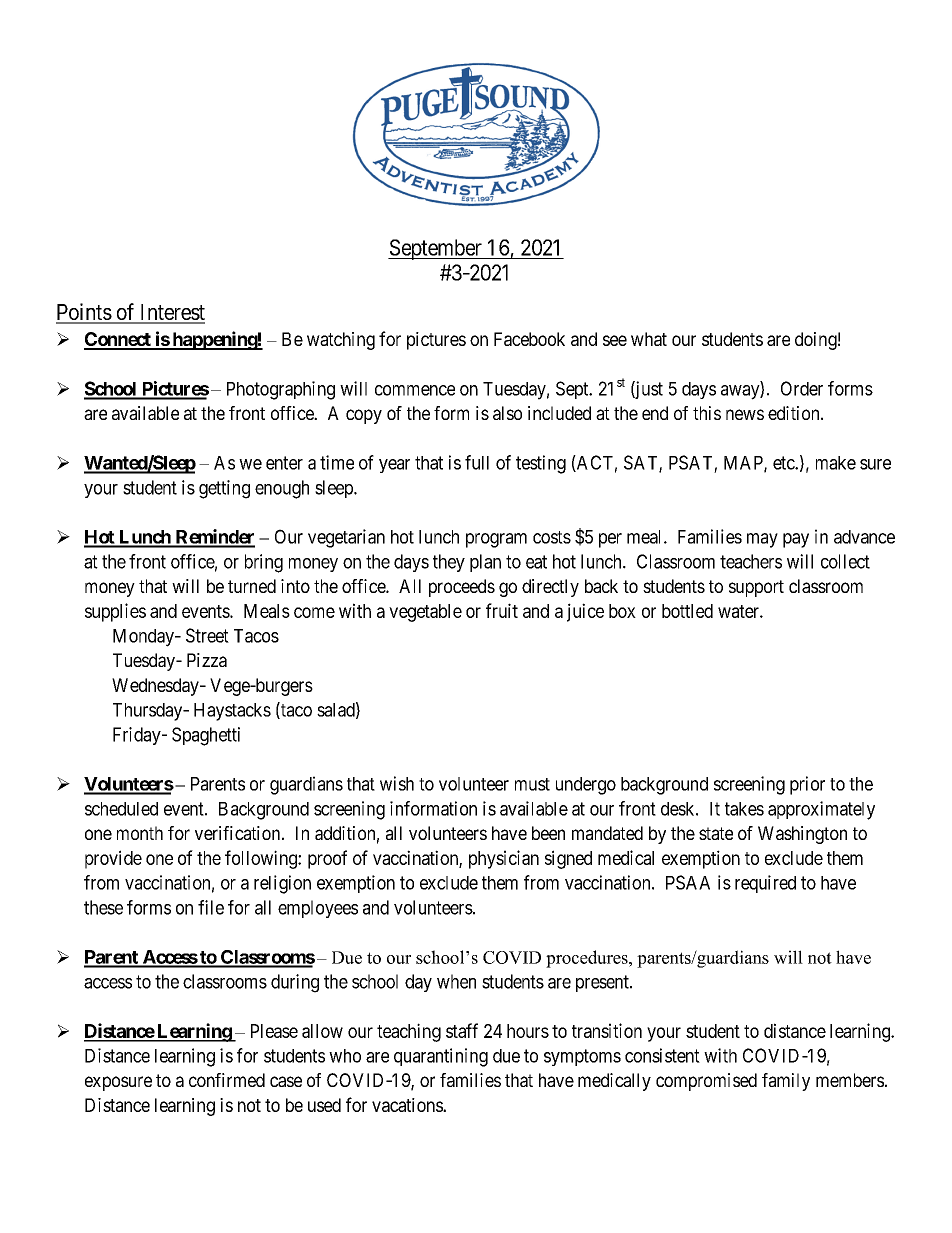  I want to click on Washington, so click(802, 835).
